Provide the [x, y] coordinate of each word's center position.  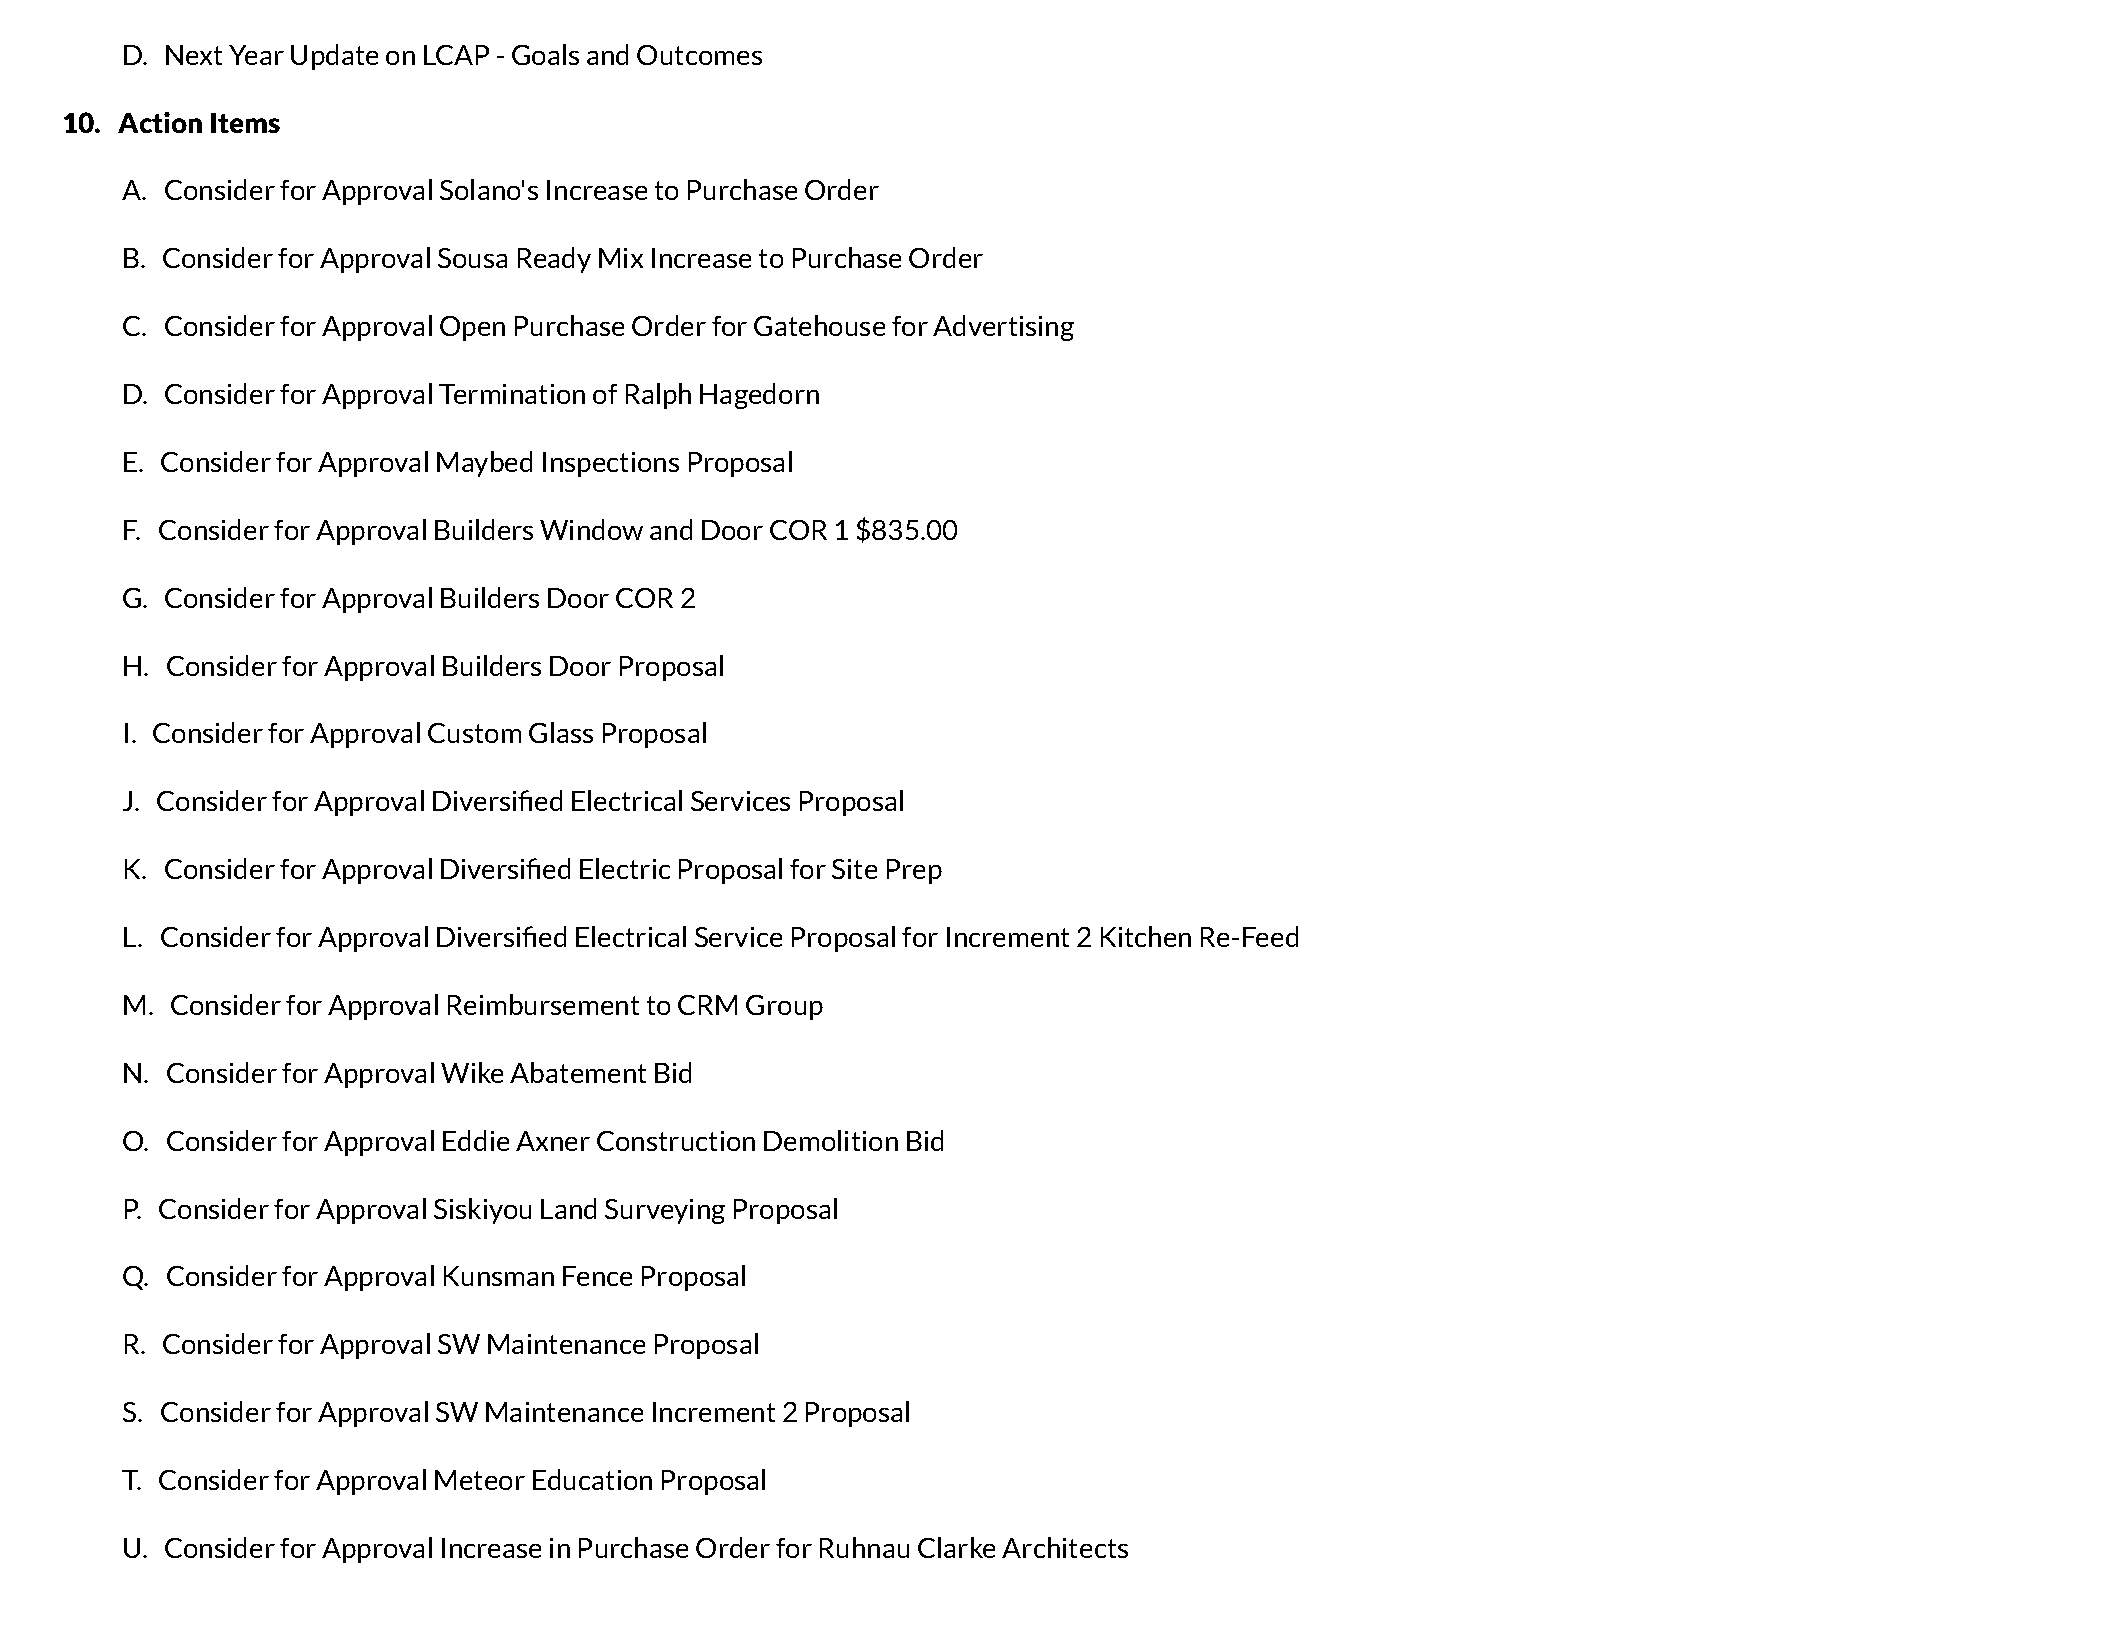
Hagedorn [759, 396]
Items [245, 123]
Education [592, 1479]
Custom [474, 733]
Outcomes [699, 55]
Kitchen [1146, 936]
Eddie [476, 1140]
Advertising [1003, 328]
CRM [707, 1005]
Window [591, 529]
